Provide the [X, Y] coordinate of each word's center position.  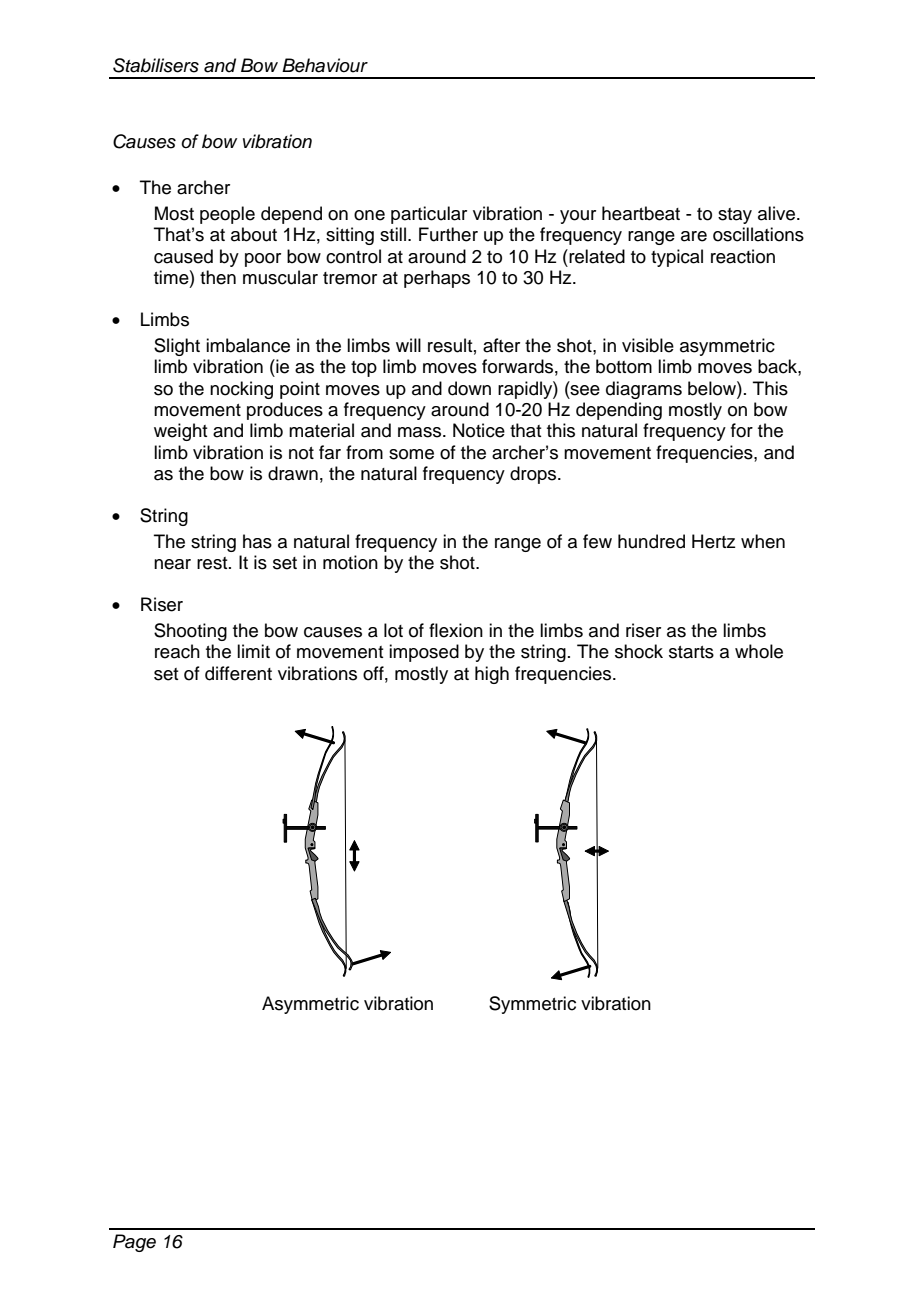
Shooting [190, 632]
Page [134, 1243]
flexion [456, 630]
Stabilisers [156, 65]
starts [691, 652]
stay [735, 216]
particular [429, 215]
